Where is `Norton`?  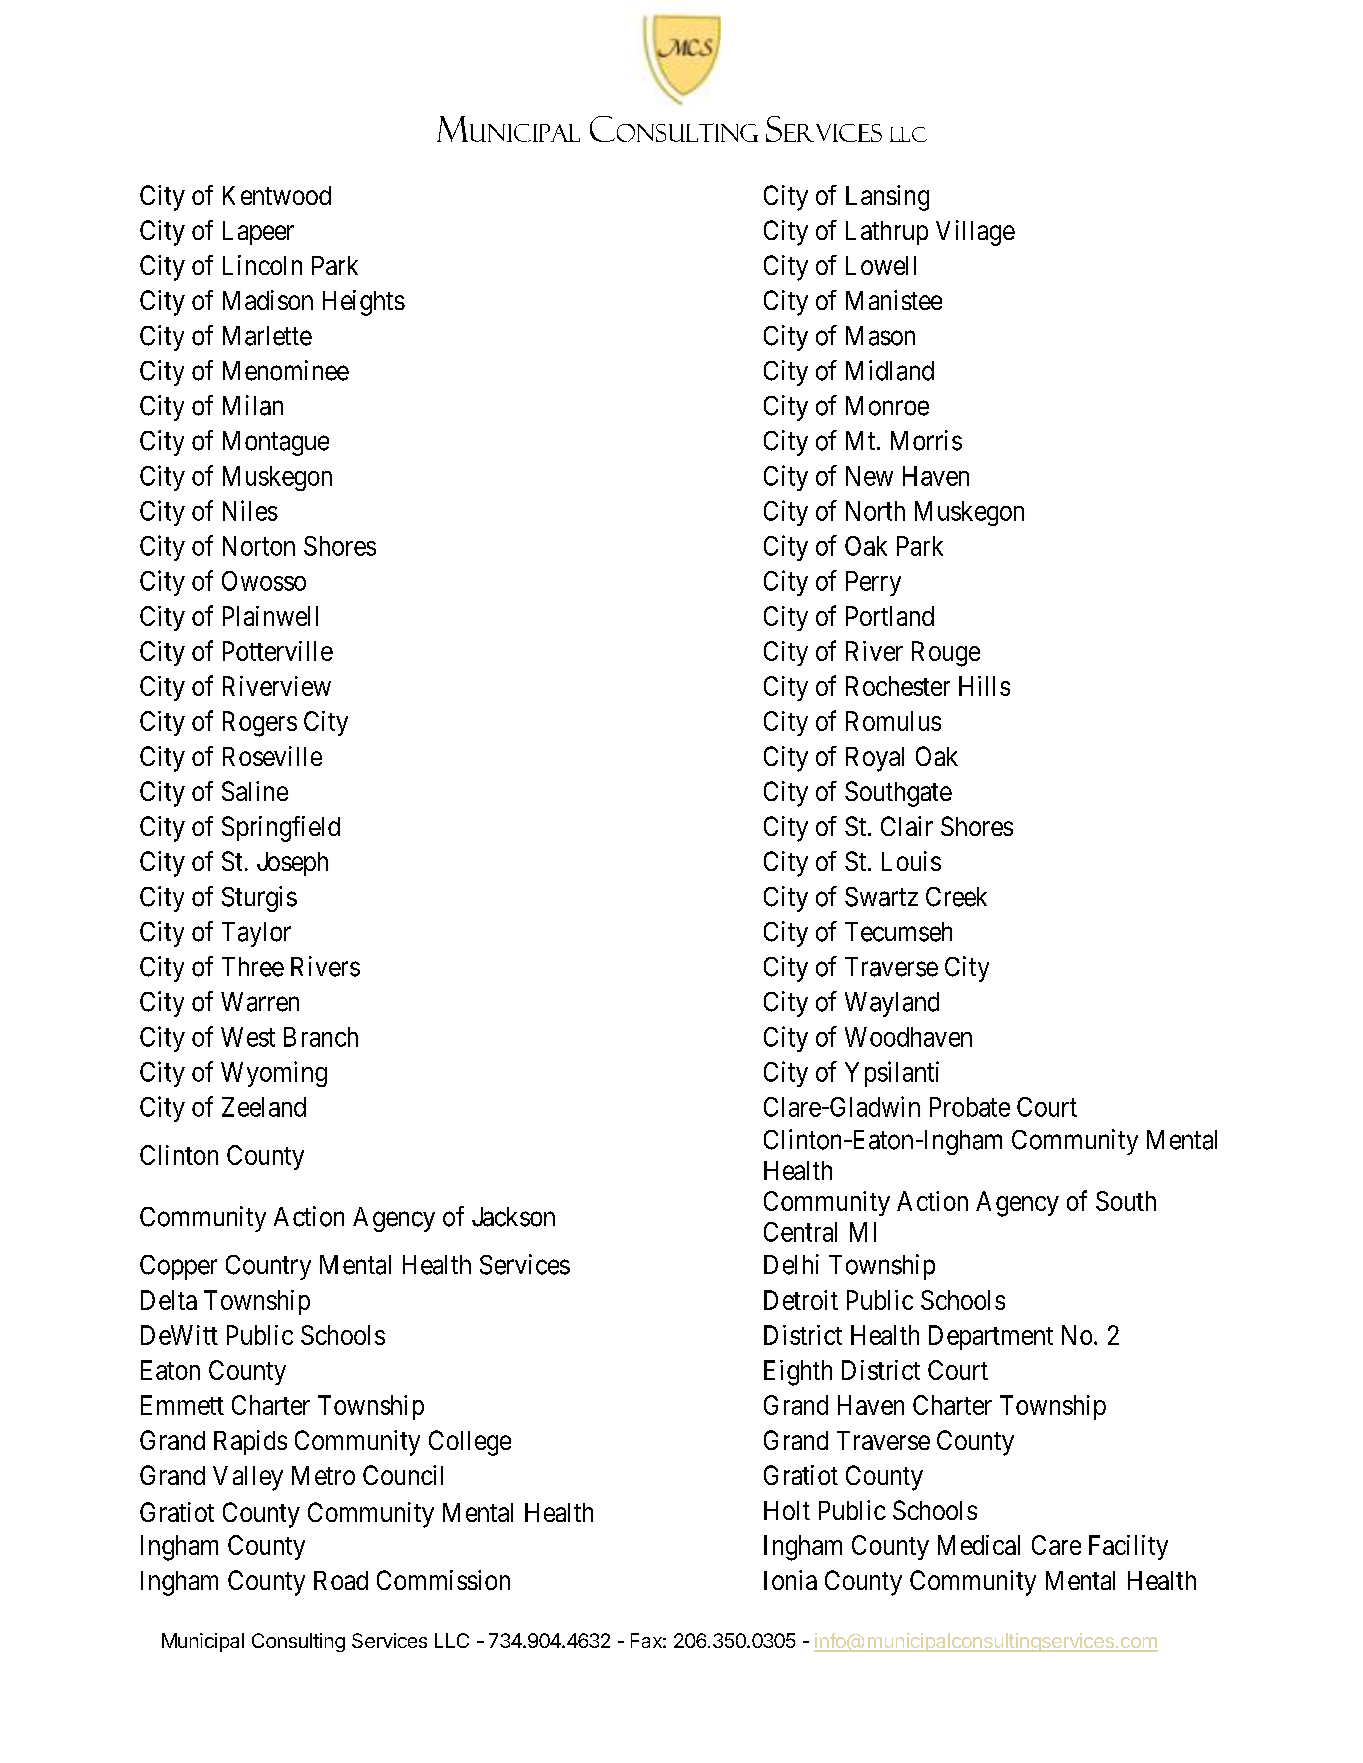
Norton is located at coordinates (259, 546).
